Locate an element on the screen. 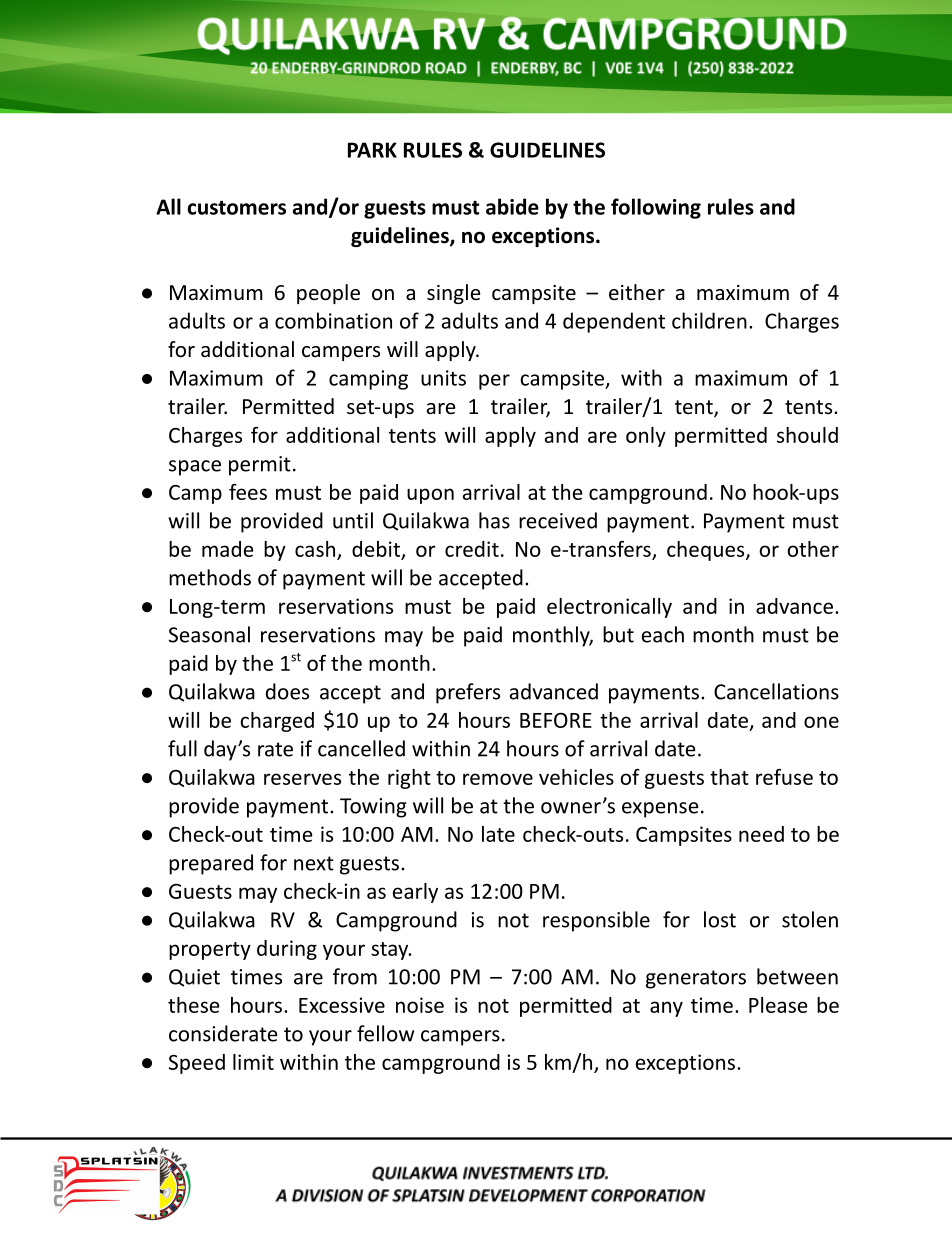  abide is located at coordinates (512, 206).
